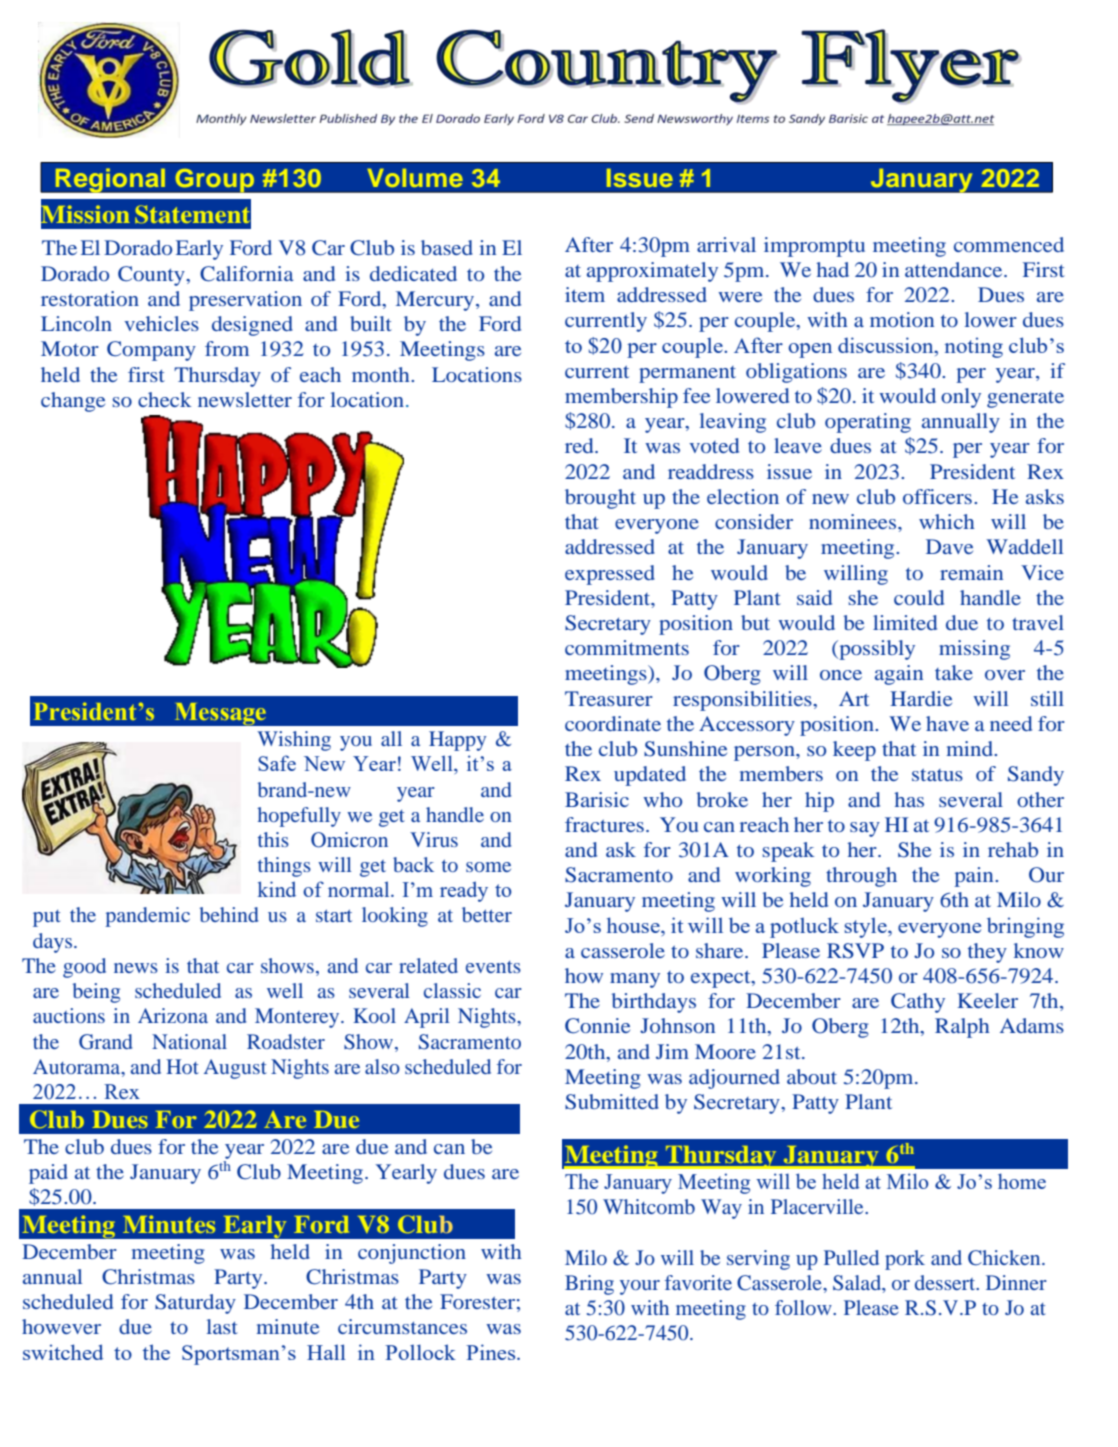 The width and height of the page is (1118, 1447). I want to click on status, so click(937, 775).
